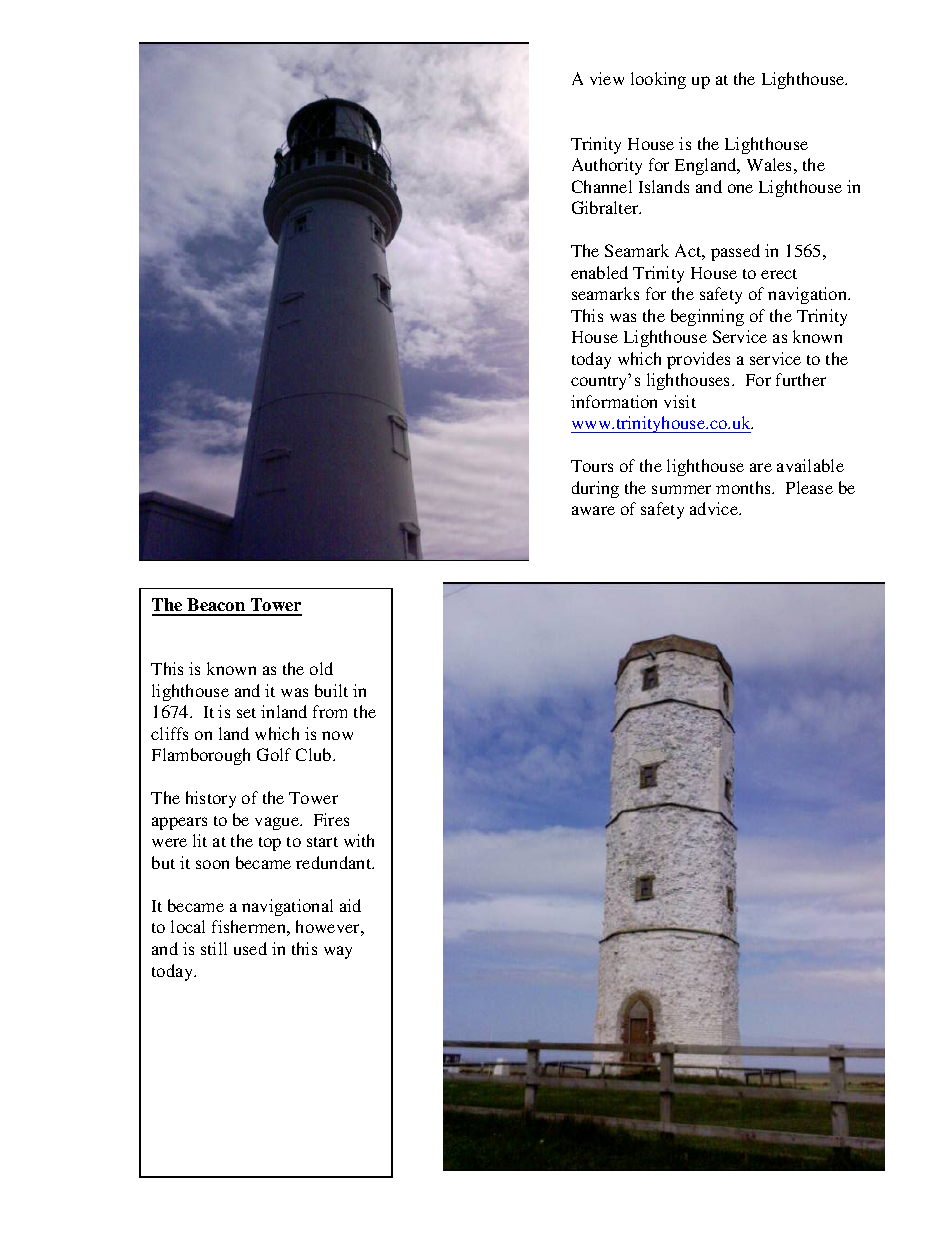 The width and height of the screenshot is (952, 1233). Describe the element at coordinates (607, 166) in the screenshot. I see `Authority` at that location.
